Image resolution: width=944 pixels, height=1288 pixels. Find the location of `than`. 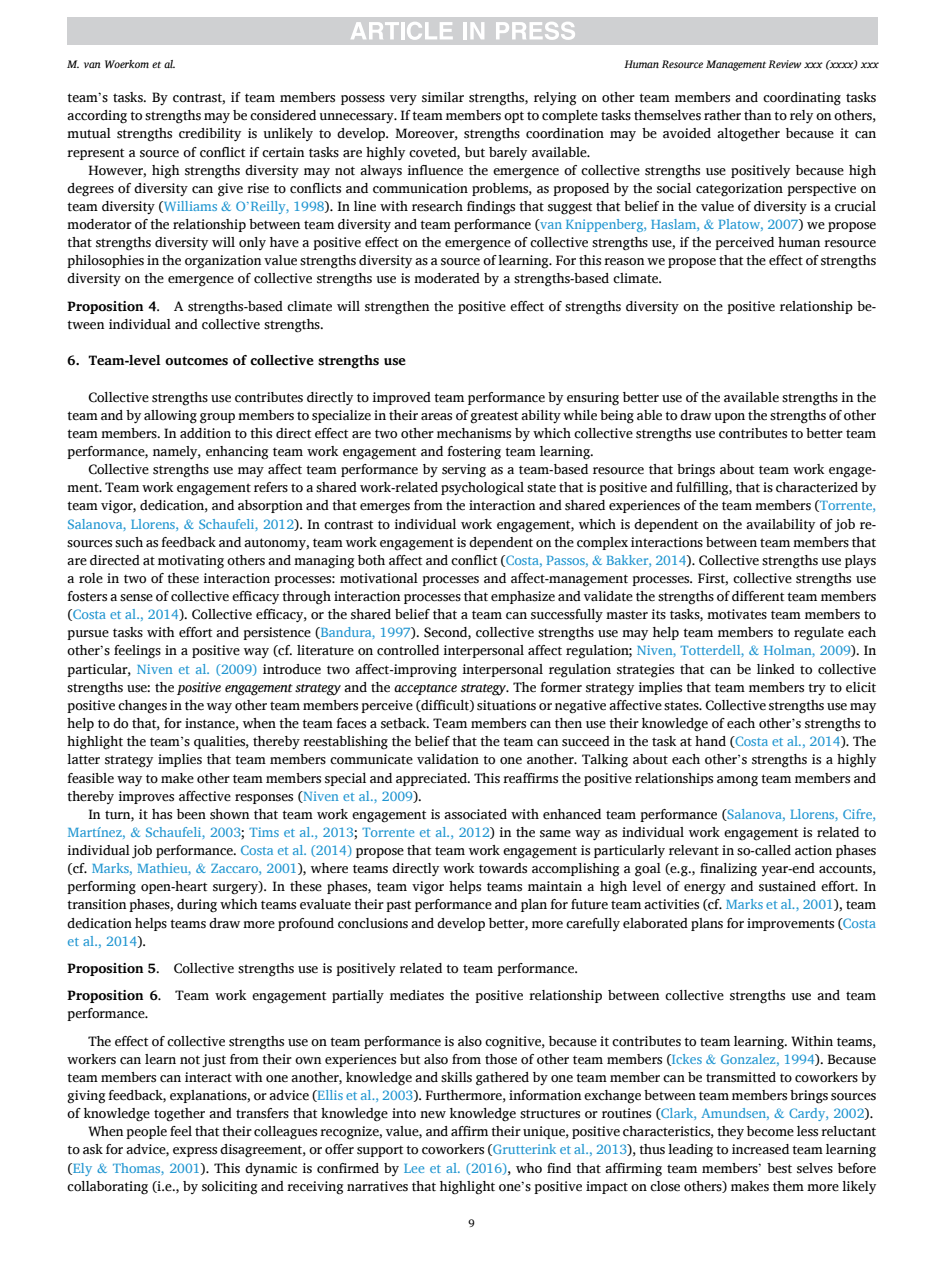

than is located at coordinates (758, 115).
